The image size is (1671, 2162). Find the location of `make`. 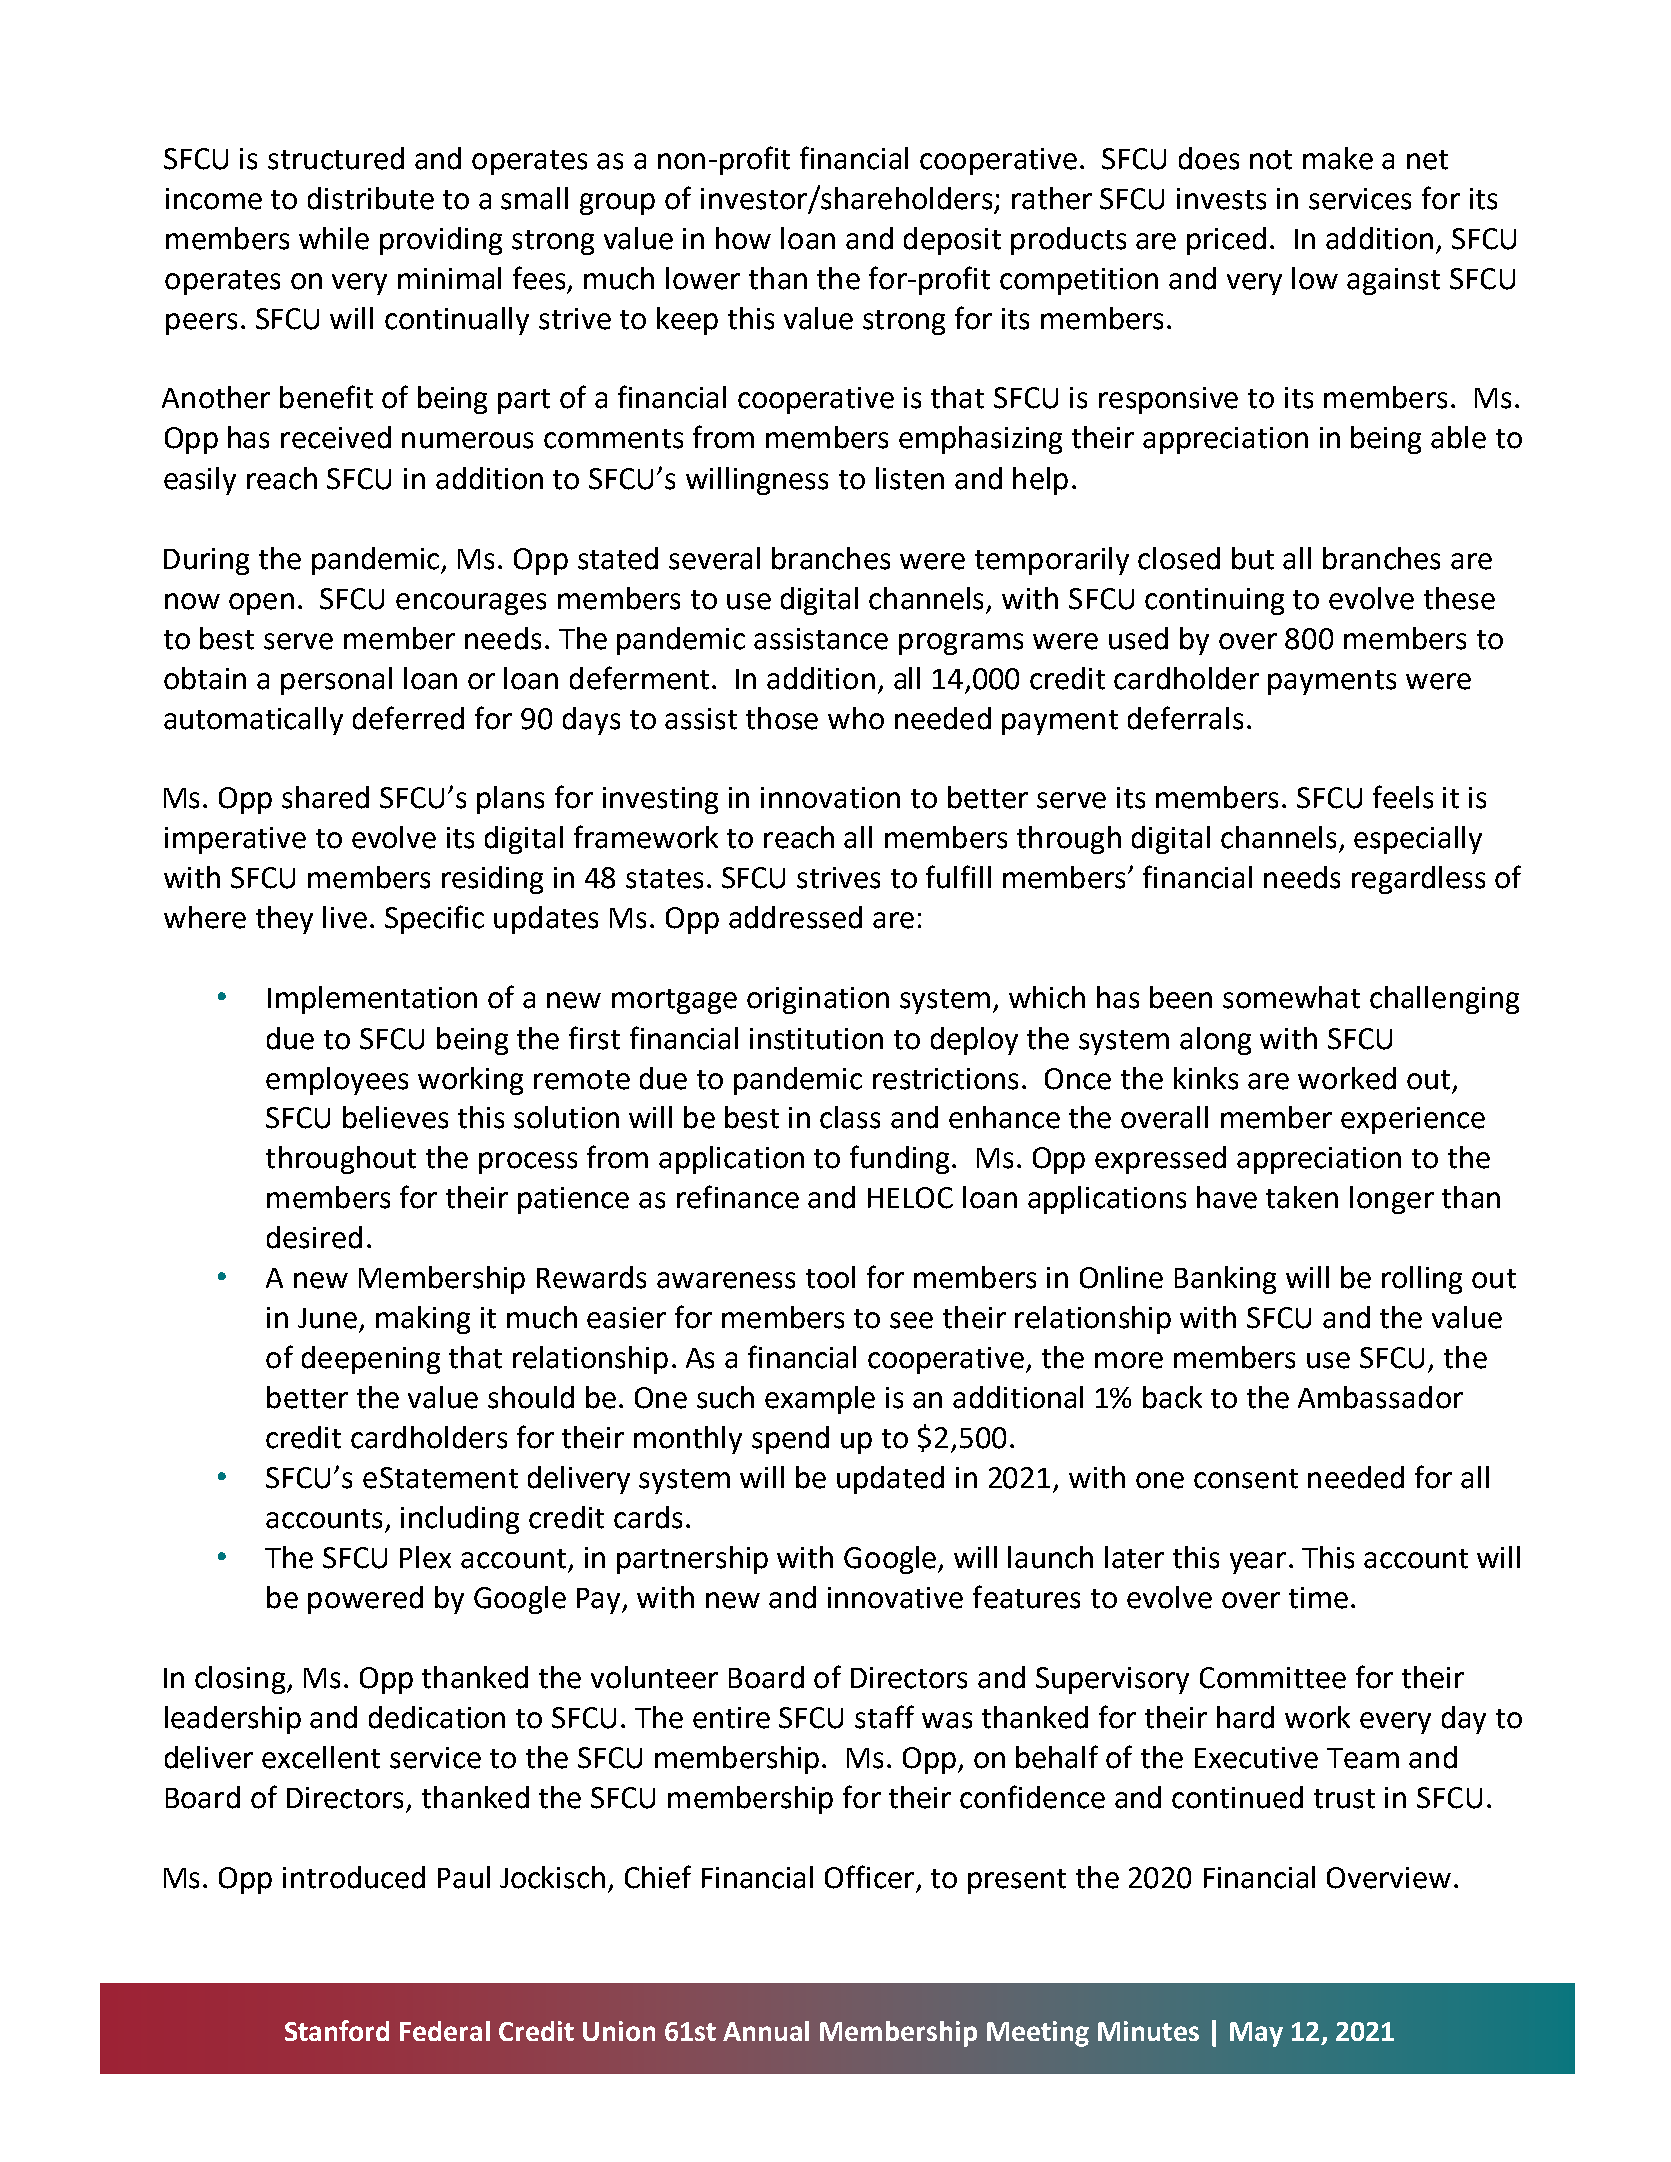

make is located at coordinates (1338, 158).
